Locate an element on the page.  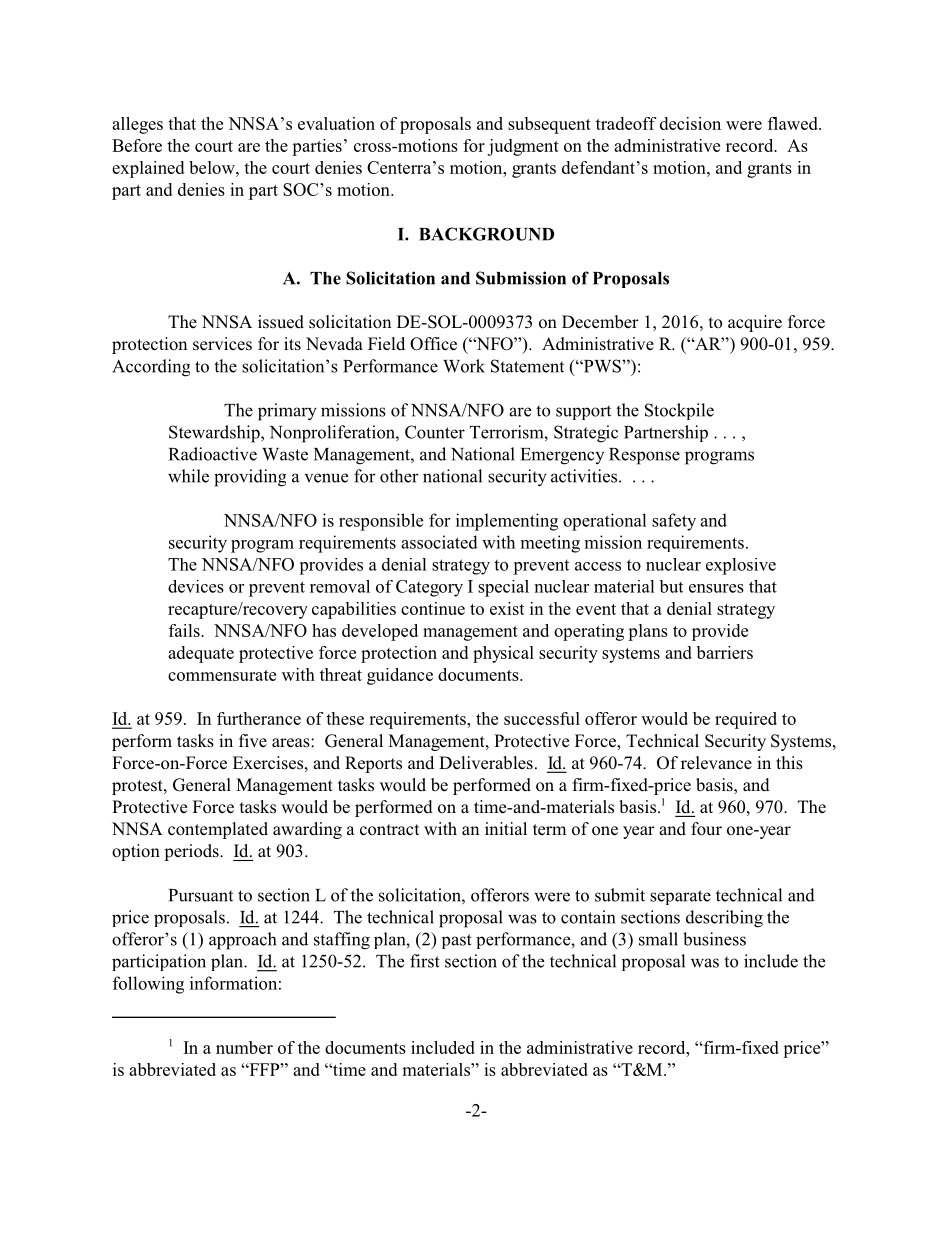
number is located at coordinates (244, 1047).
